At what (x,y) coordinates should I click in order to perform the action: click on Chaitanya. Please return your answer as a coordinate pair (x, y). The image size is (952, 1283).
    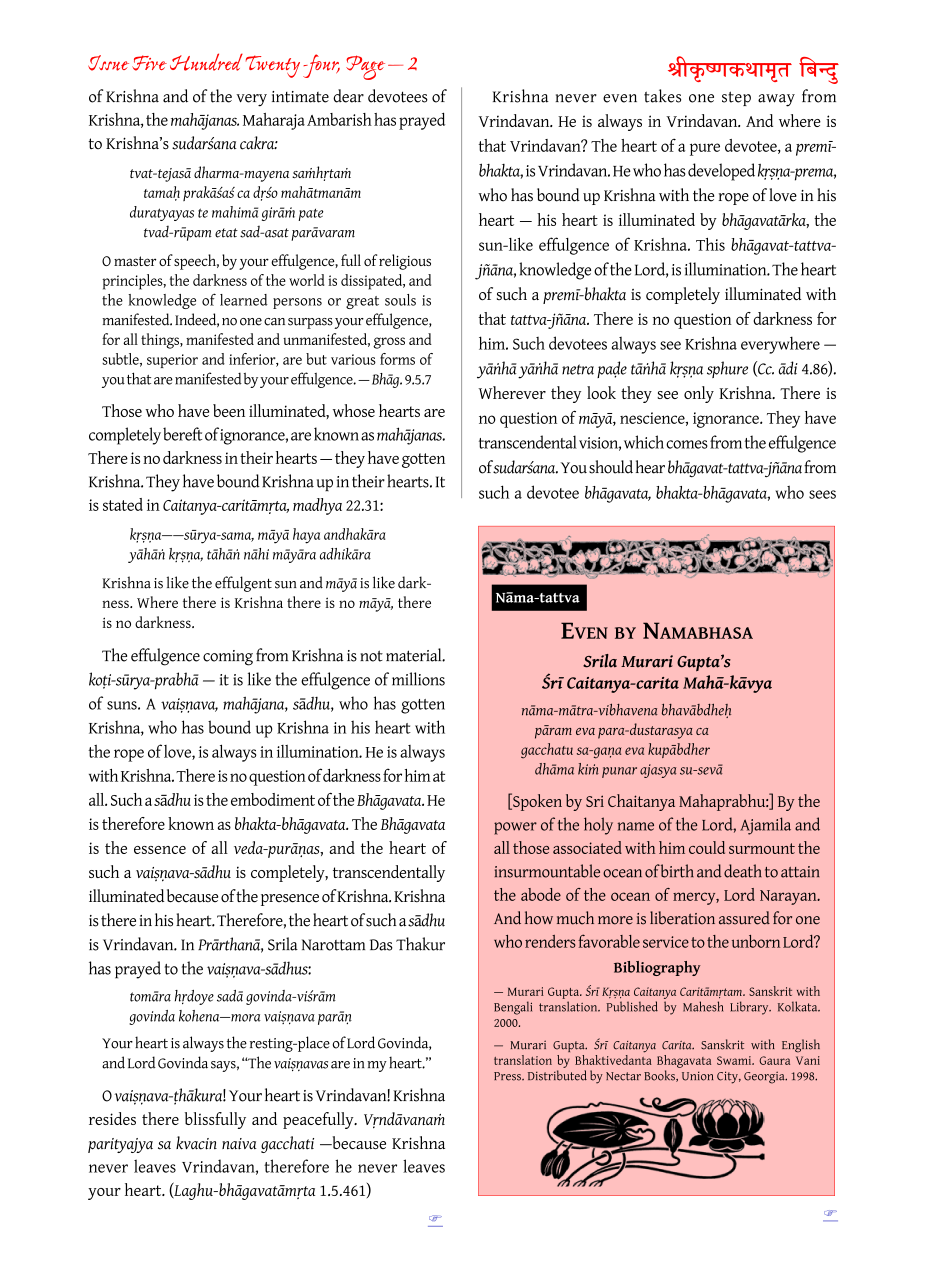
    Looking at the image, I should click on (641, 802).
